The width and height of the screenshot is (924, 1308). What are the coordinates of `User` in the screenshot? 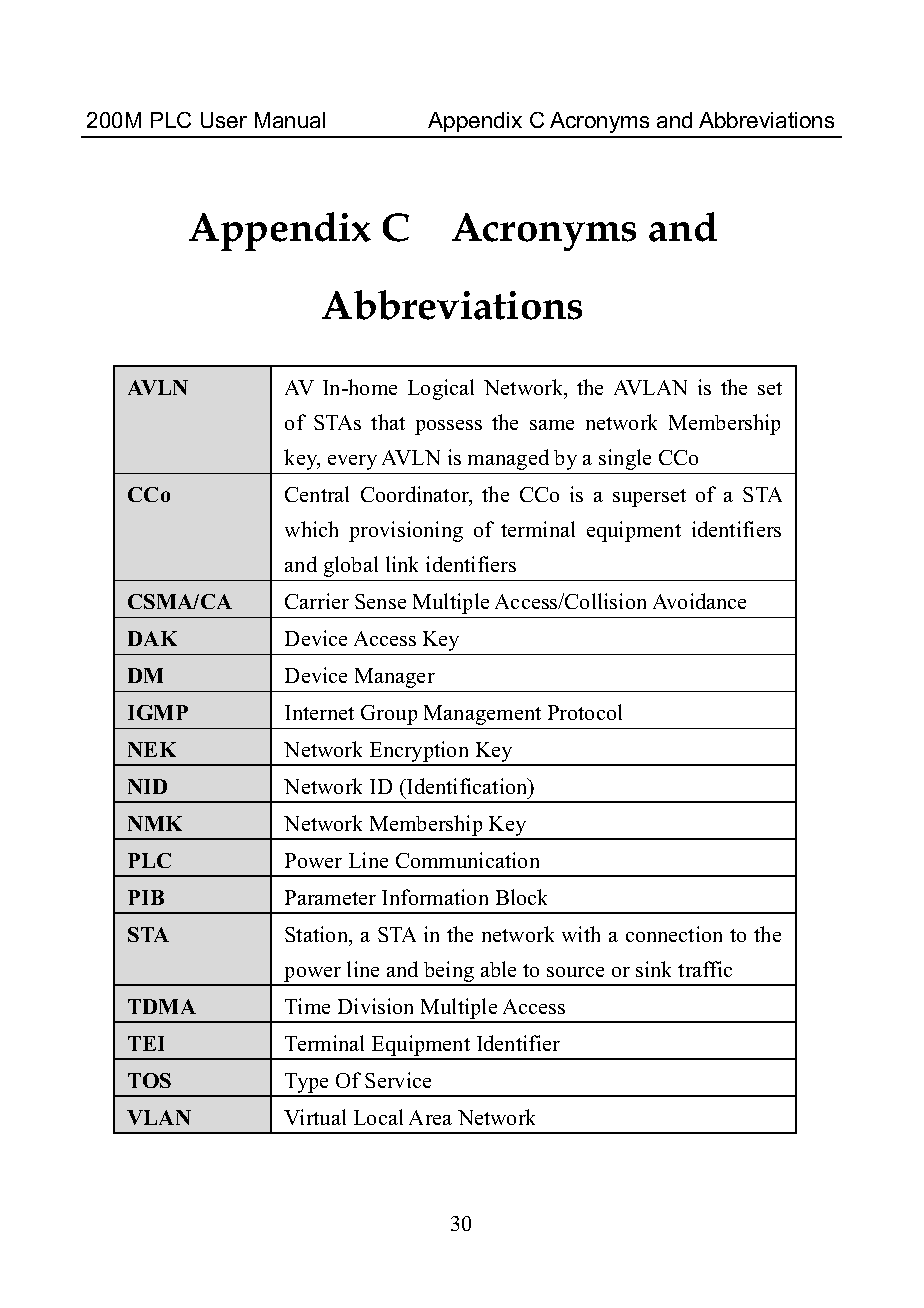 It's located at (224, 120).
